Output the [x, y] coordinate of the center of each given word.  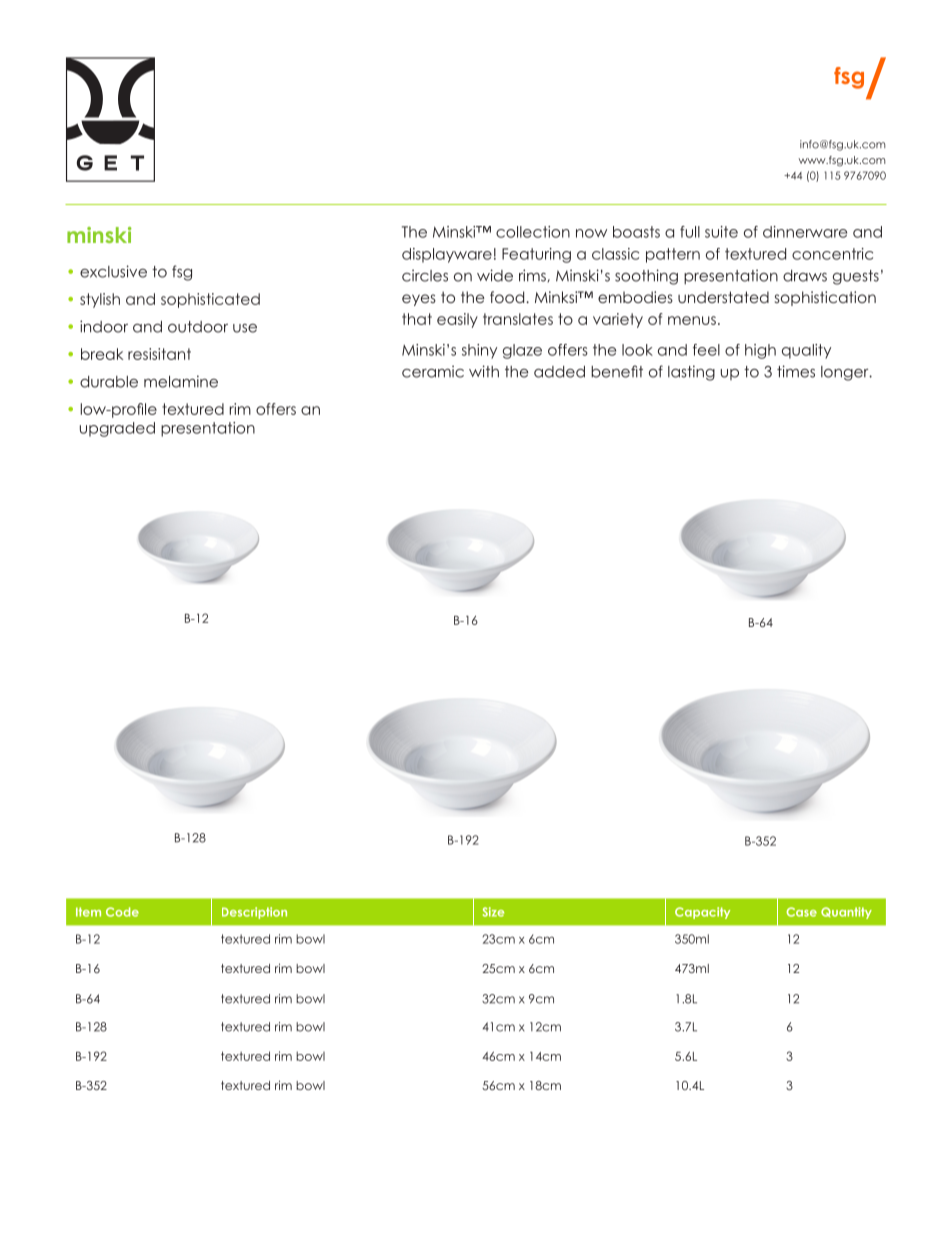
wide [495, 275]
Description [254, 913]
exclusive [113, 271]
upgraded [117, 429]
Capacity [702, 913]
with [484, 371]
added [559, 372]
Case [802, 912]
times [796, 371]
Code [122, 912]
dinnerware [805, 232]
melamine [181, 381]
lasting [691, 373]
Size [493, 912]
